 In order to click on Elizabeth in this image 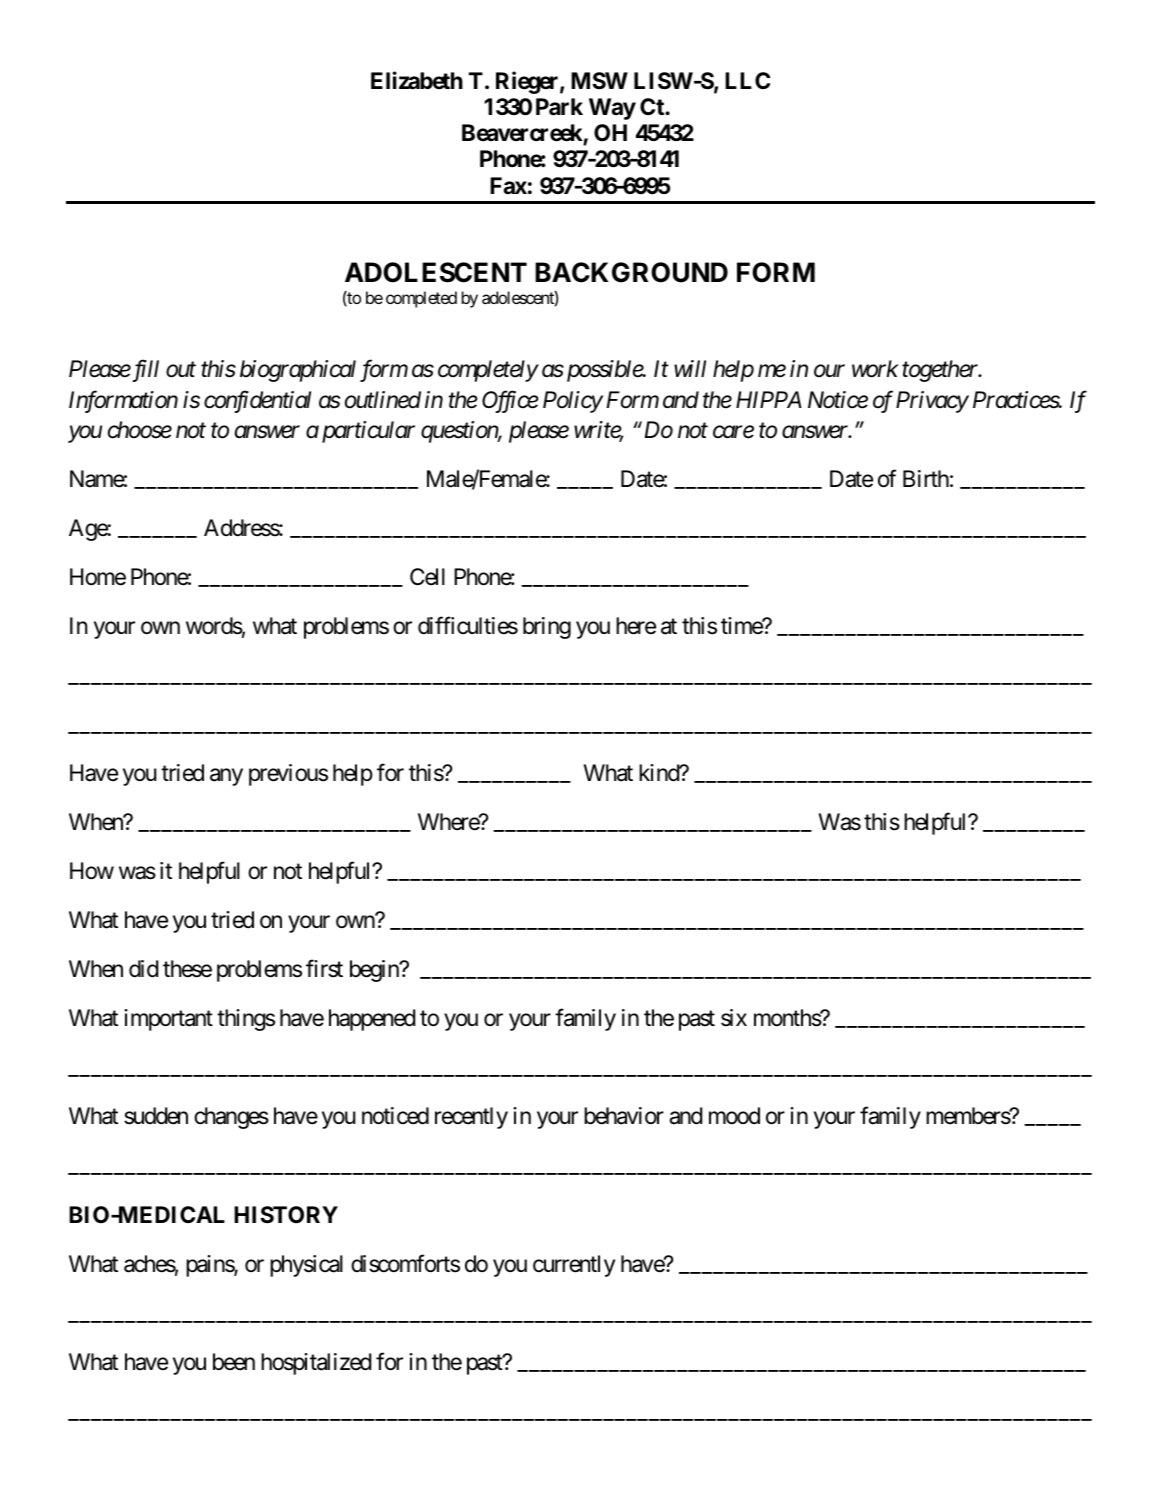, I will do `click(417, 80)`.
